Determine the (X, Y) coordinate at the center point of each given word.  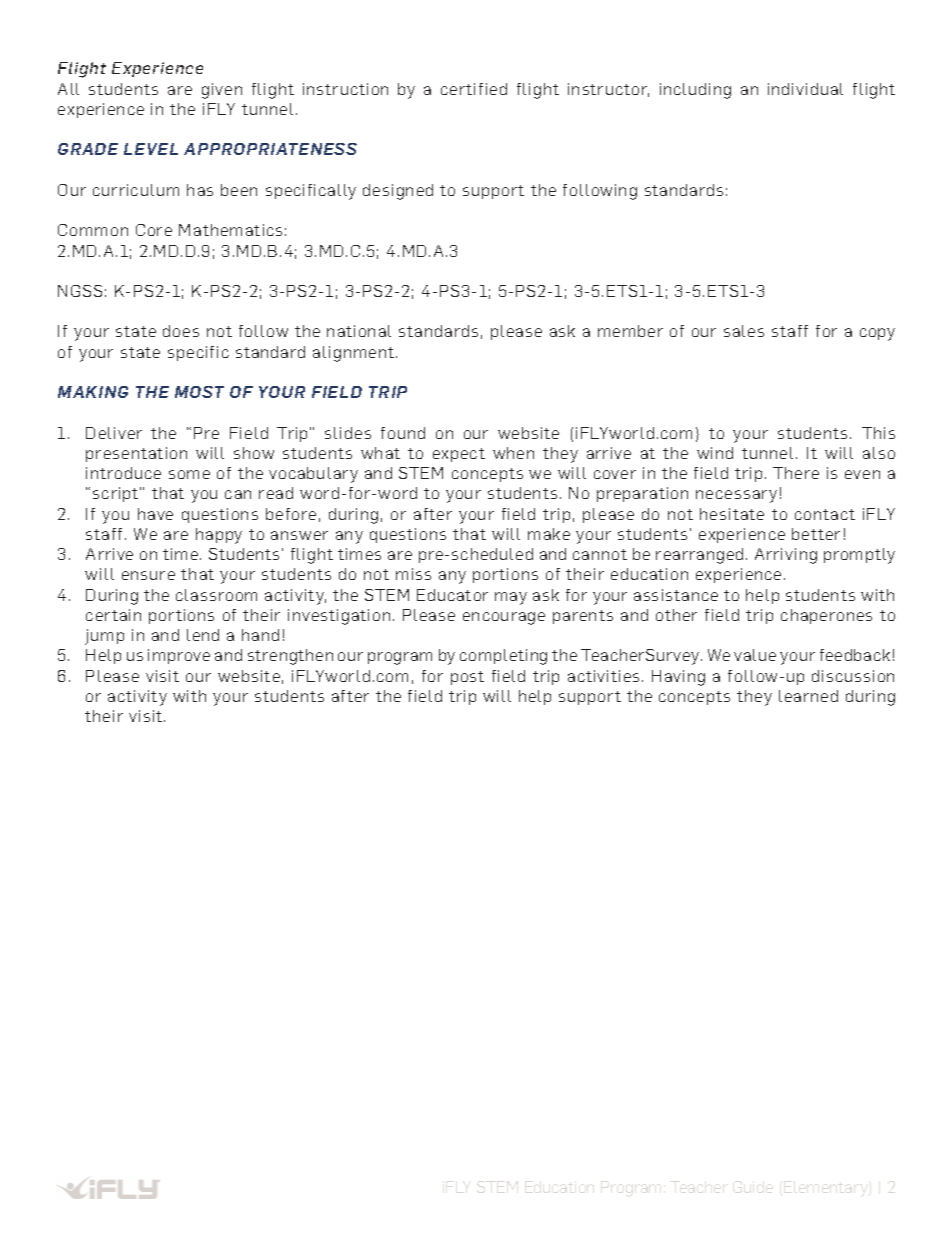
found (403, 433)
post (467, 678)
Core (154, 230)
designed (398, 192)
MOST (199, 392)
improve (179, 656)
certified (474, 89)
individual (805, 89)
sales (744, 331)
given (222, 91)
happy (219, 536)
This (878, 433)
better (816, 534)
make (549, 534)
